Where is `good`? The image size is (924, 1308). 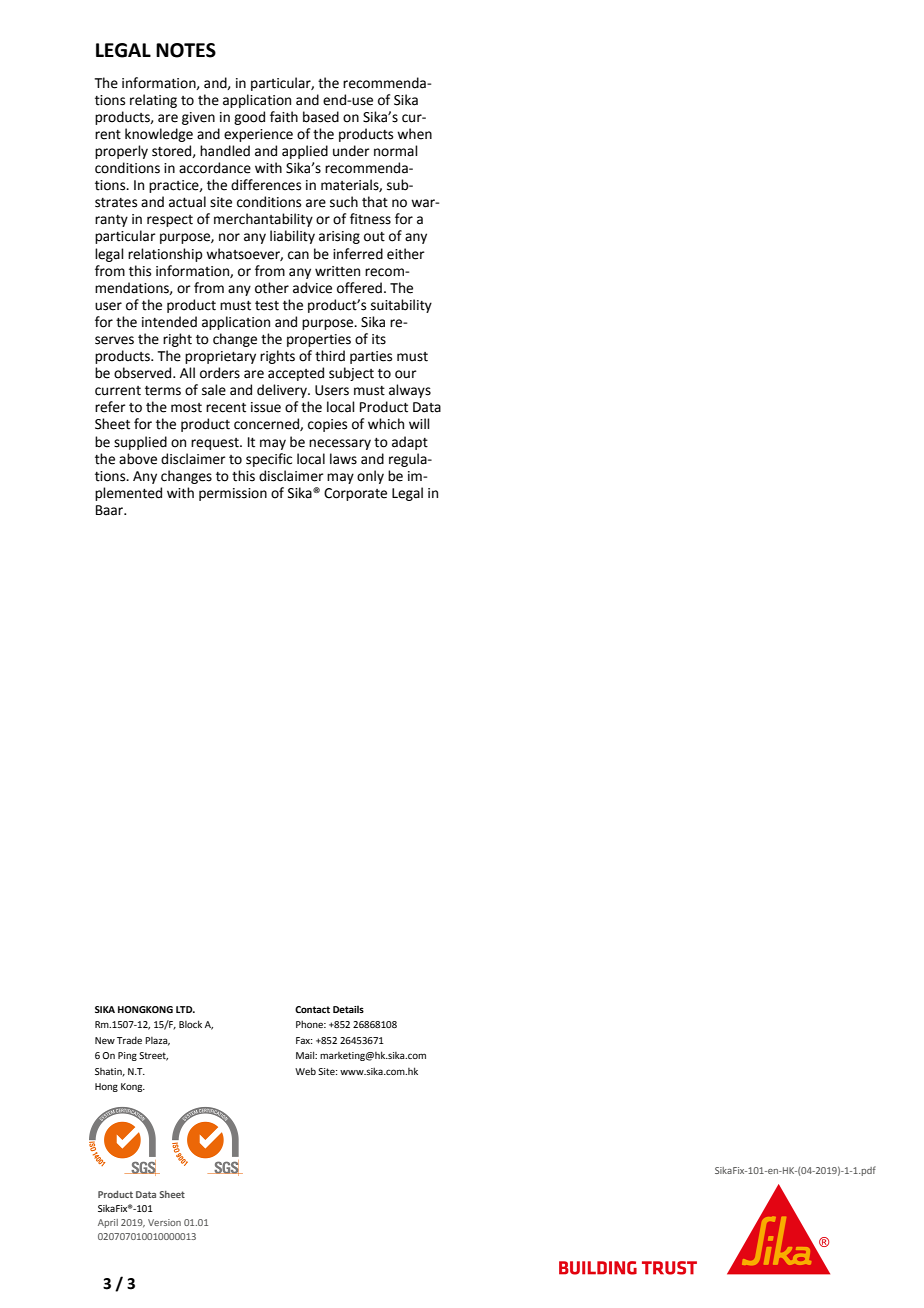 good is located at coordinates (249, 118).
